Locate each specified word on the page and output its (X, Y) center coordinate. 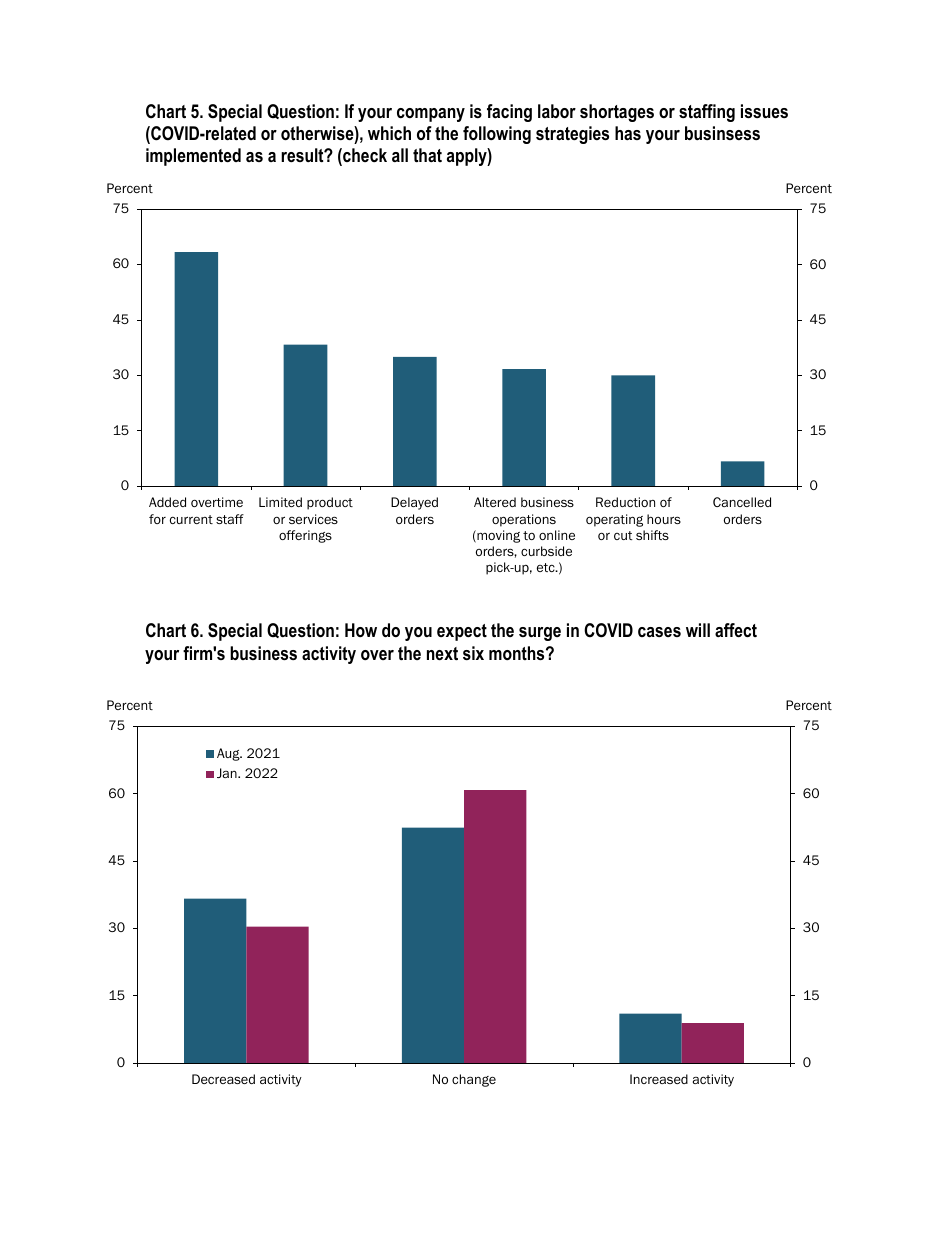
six (473, 653)
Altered (495, 502)
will (698, 630)
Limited (280, 502)
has (628, 133)
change (474, 1080)
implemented (193, 157)
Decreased (223, 1079)
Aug (229, 754)
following (497, 135)
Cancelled (742, 502)
